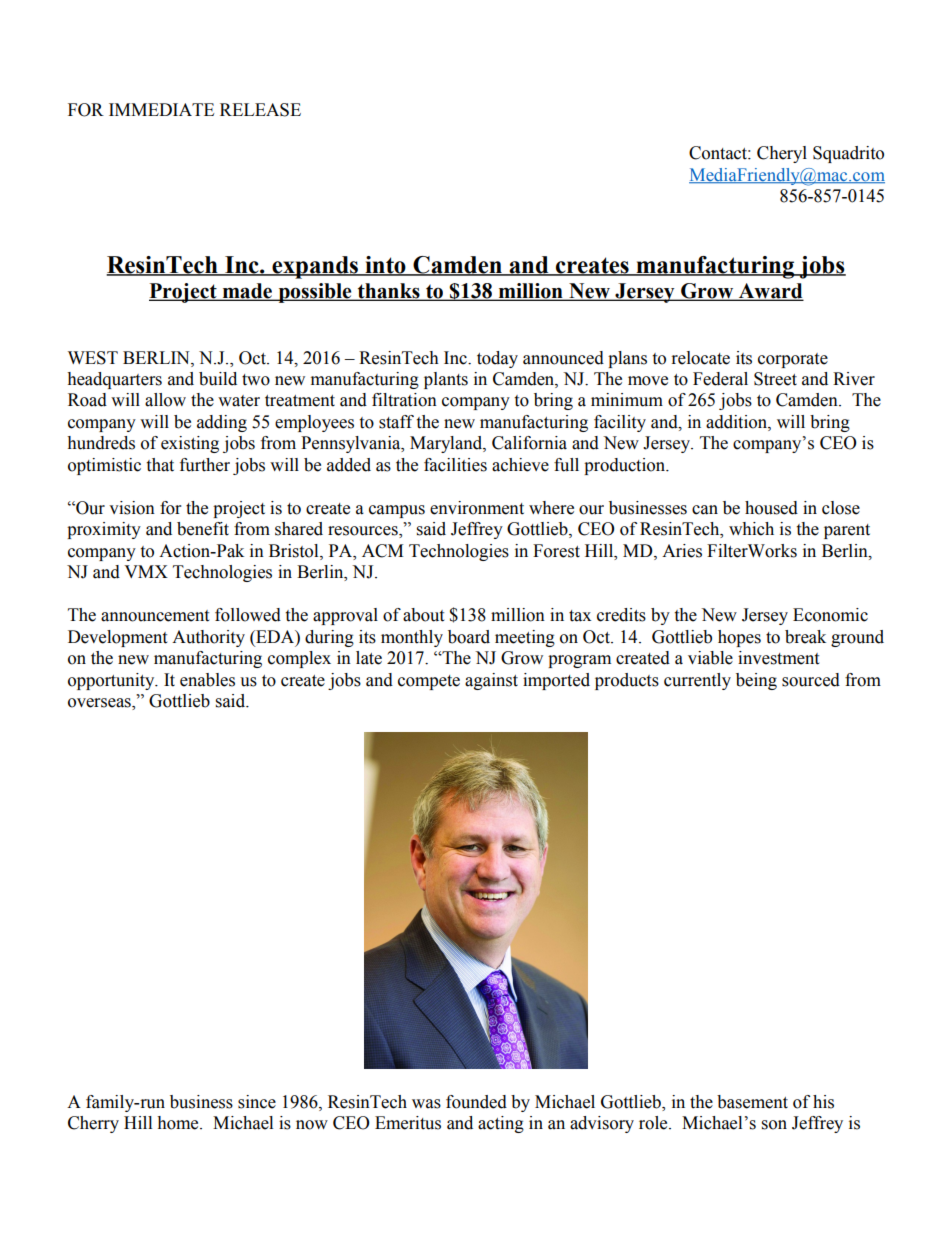 The width and height of the screenshot is (952, 1233). Describe the element at coordinates (491, 681) in the screenshot. I see `against` at that location.
